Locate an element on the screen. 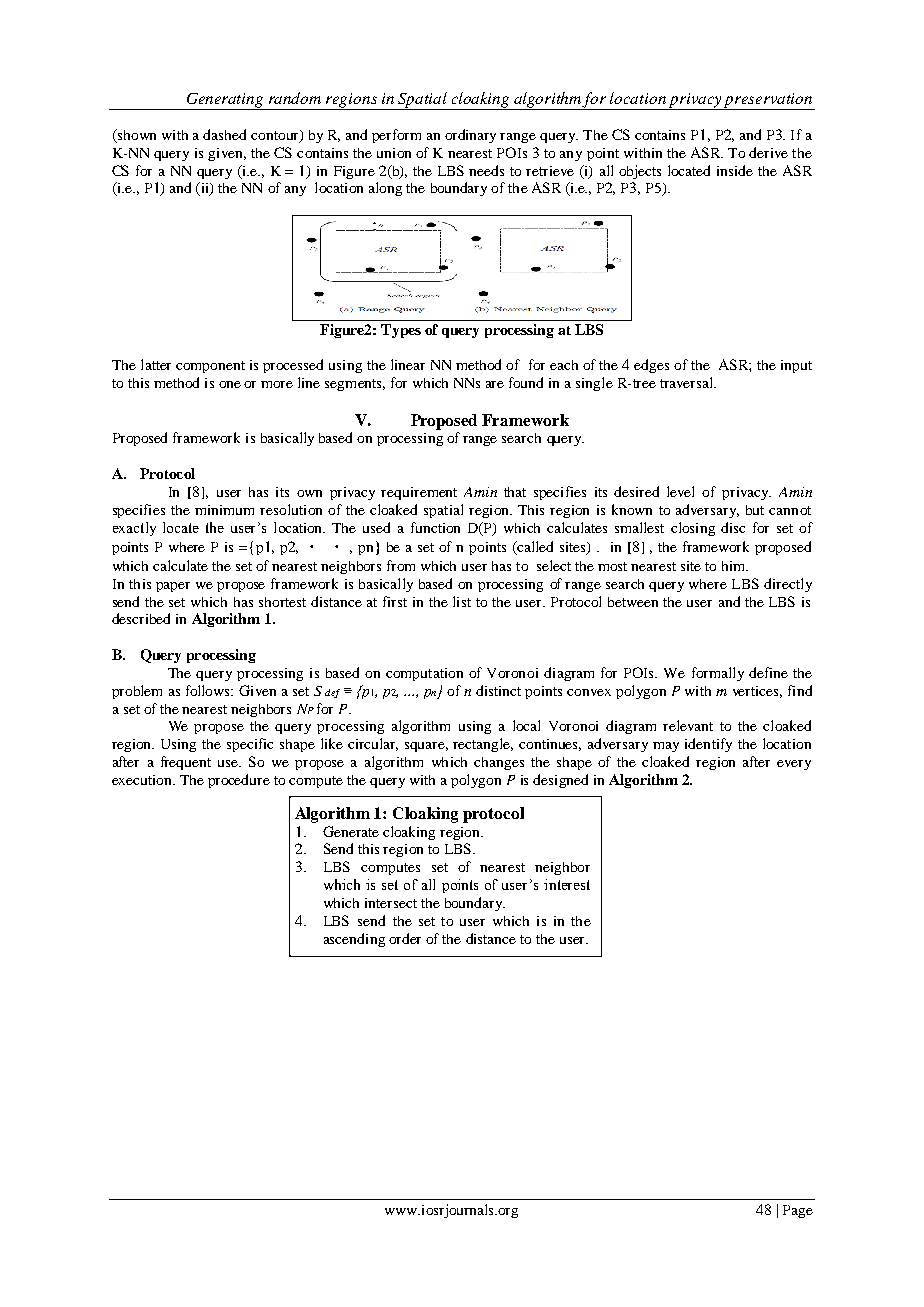  component is located at coordinates (210, 367).
